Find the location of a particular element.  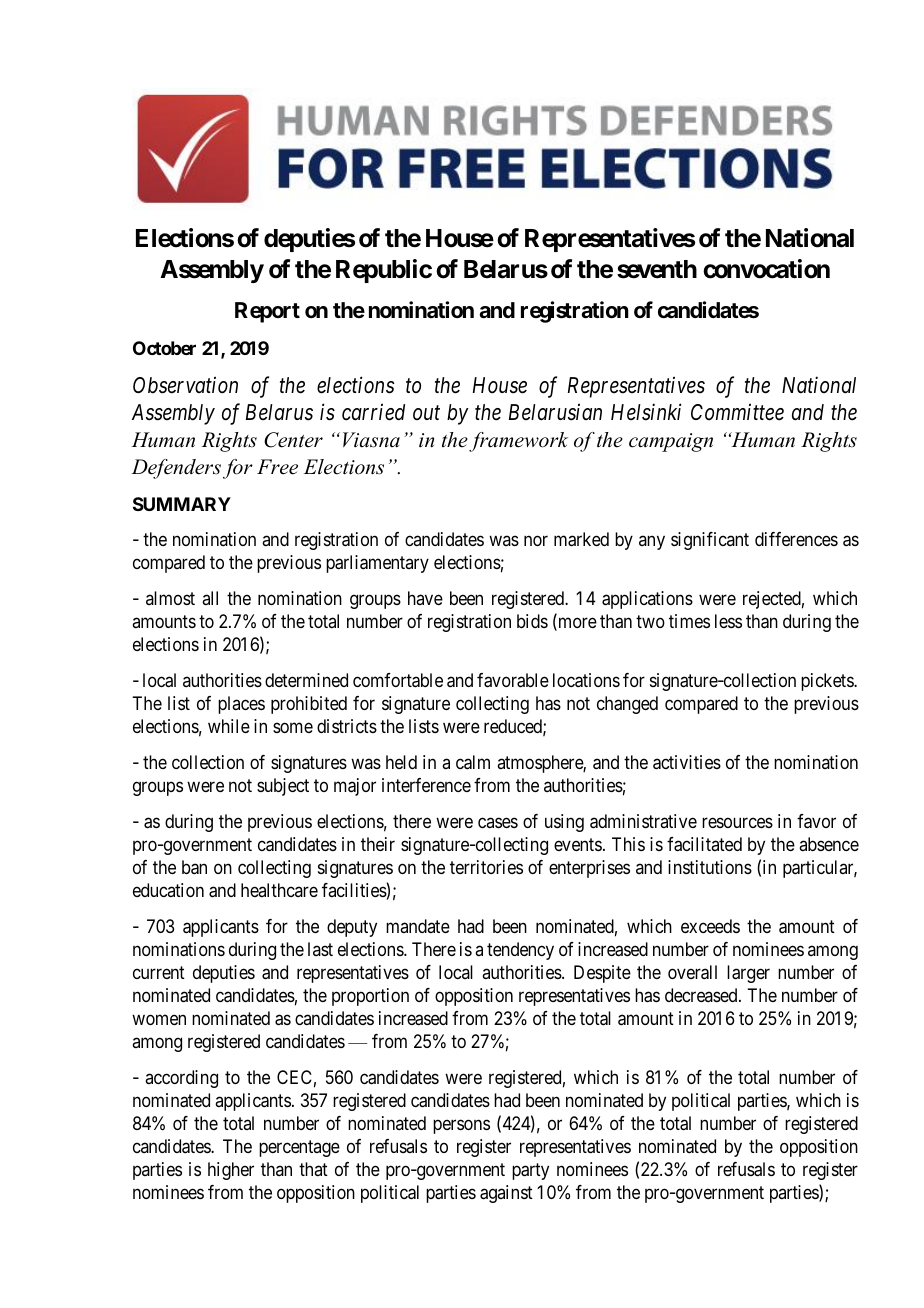

healthcare is located at coordinates (279, 890).
